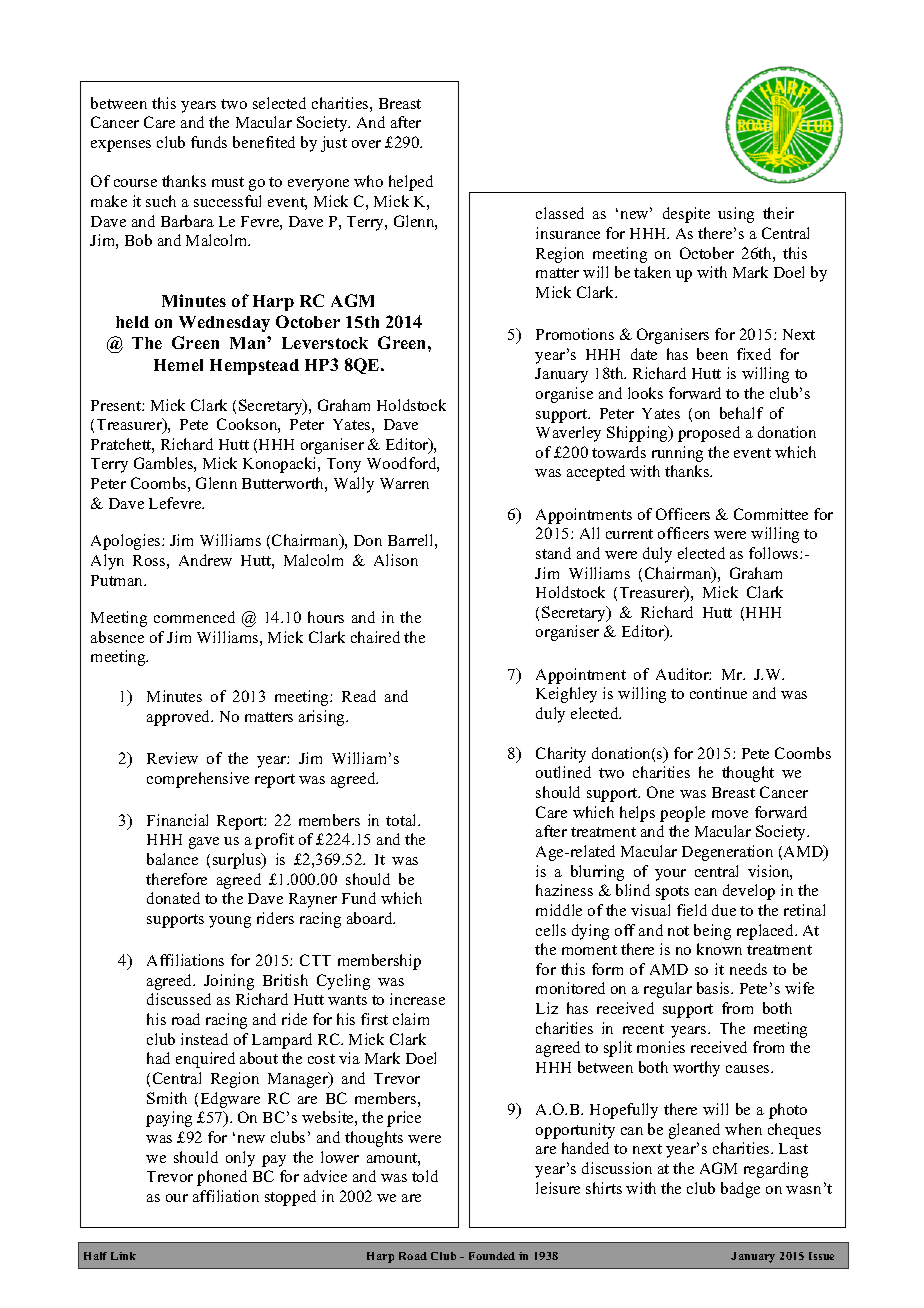 This screenshot has width=924, height=1308. What do you see at coordinates (411, 183) in the screenshot?
I see `helped` at bounding box center [411, 183].
